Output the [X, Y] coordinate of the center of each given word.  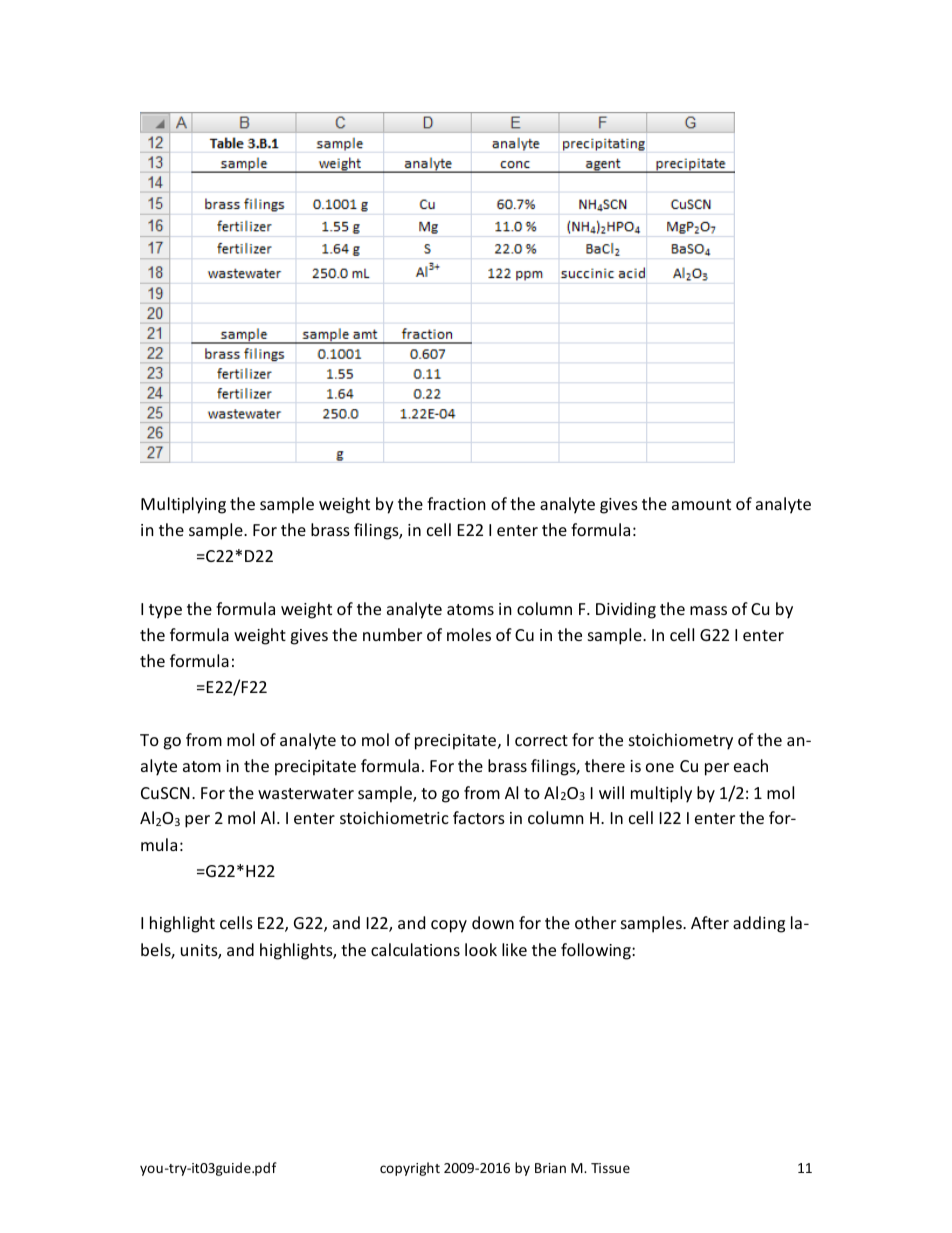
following [597, 951]
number [392, 634]
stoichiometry [681, 741]
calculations [415, 949]
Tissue [610, 1168]
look [481, 949]
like [514, 949]
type [165, 611]
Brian [550, 1168]
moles [469, 634]
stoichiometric [394, 817]
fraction [456, 503]
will [611, 792]
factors [479, 817]
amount [701, 504]
